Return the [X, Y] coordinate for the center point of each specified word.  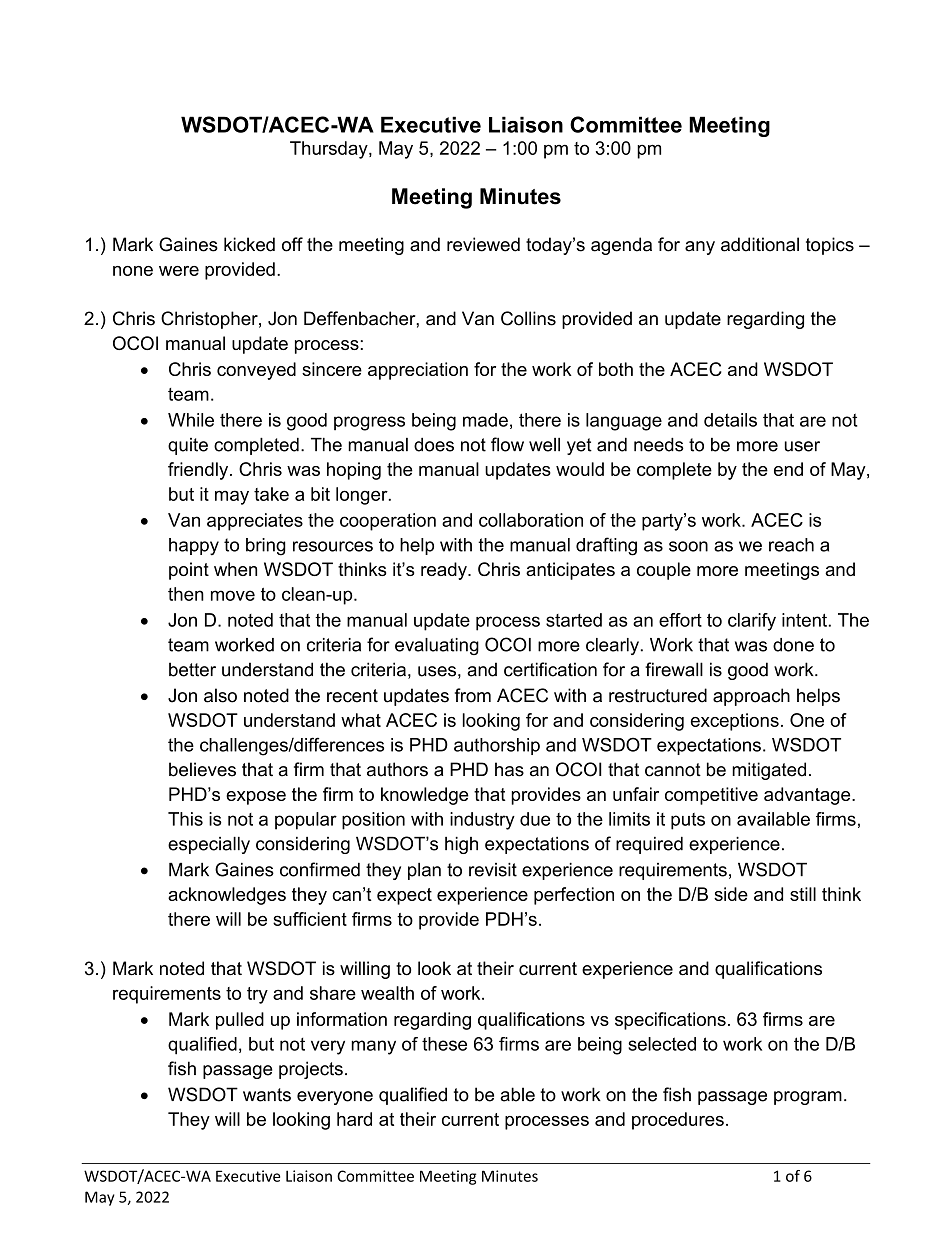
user [802, 446]
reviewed [483, 244]
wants [267, 1095]
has [509, 769]
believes [202, 769]
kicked [249, 244]
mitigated [769, 771]
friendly [199, 471]
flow [507, 444]
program [808, 1098]
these [444, 1044]
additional [760, 244]
